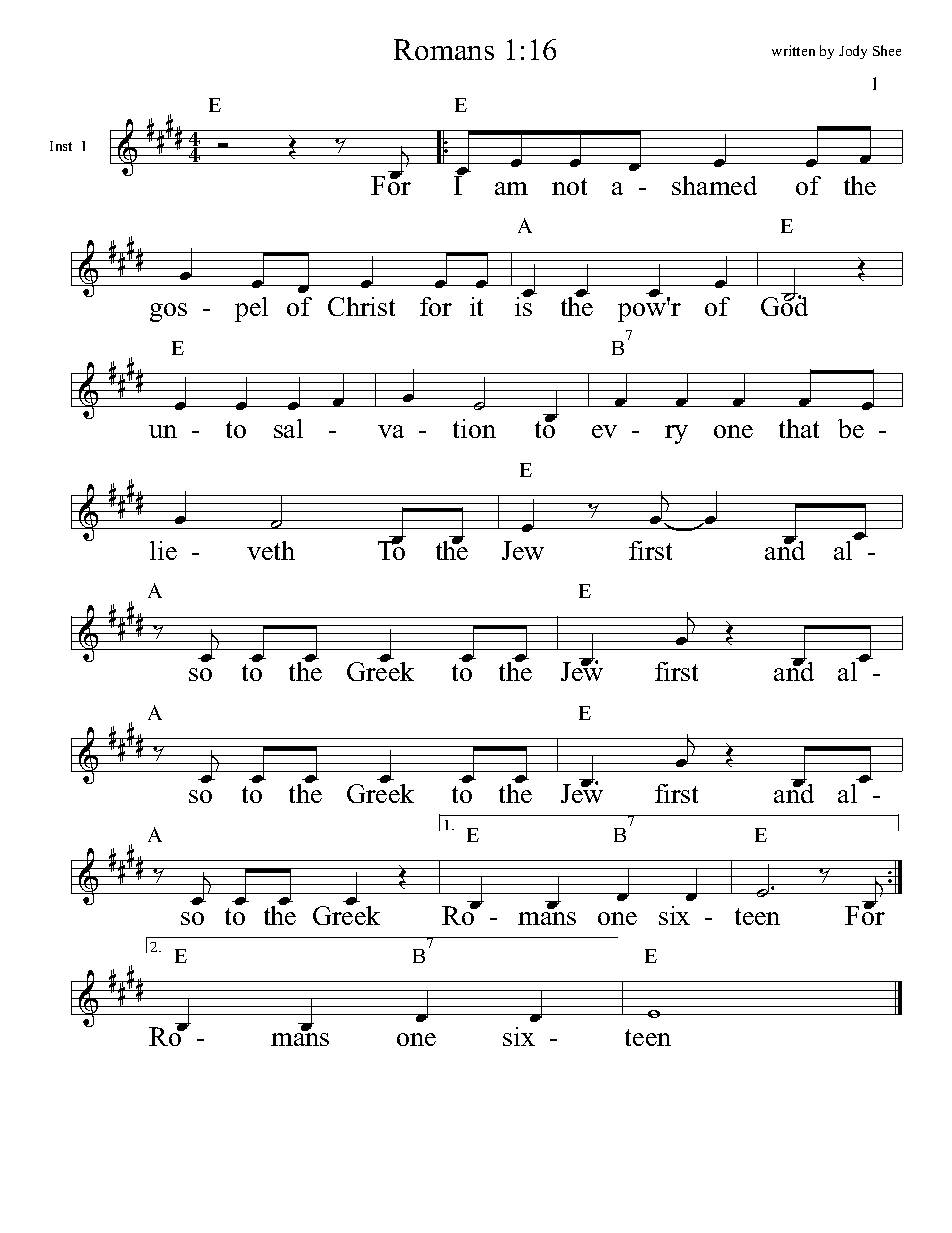 This page has width=952, height=1233. I want to click on Inst, so click(61, 146).
